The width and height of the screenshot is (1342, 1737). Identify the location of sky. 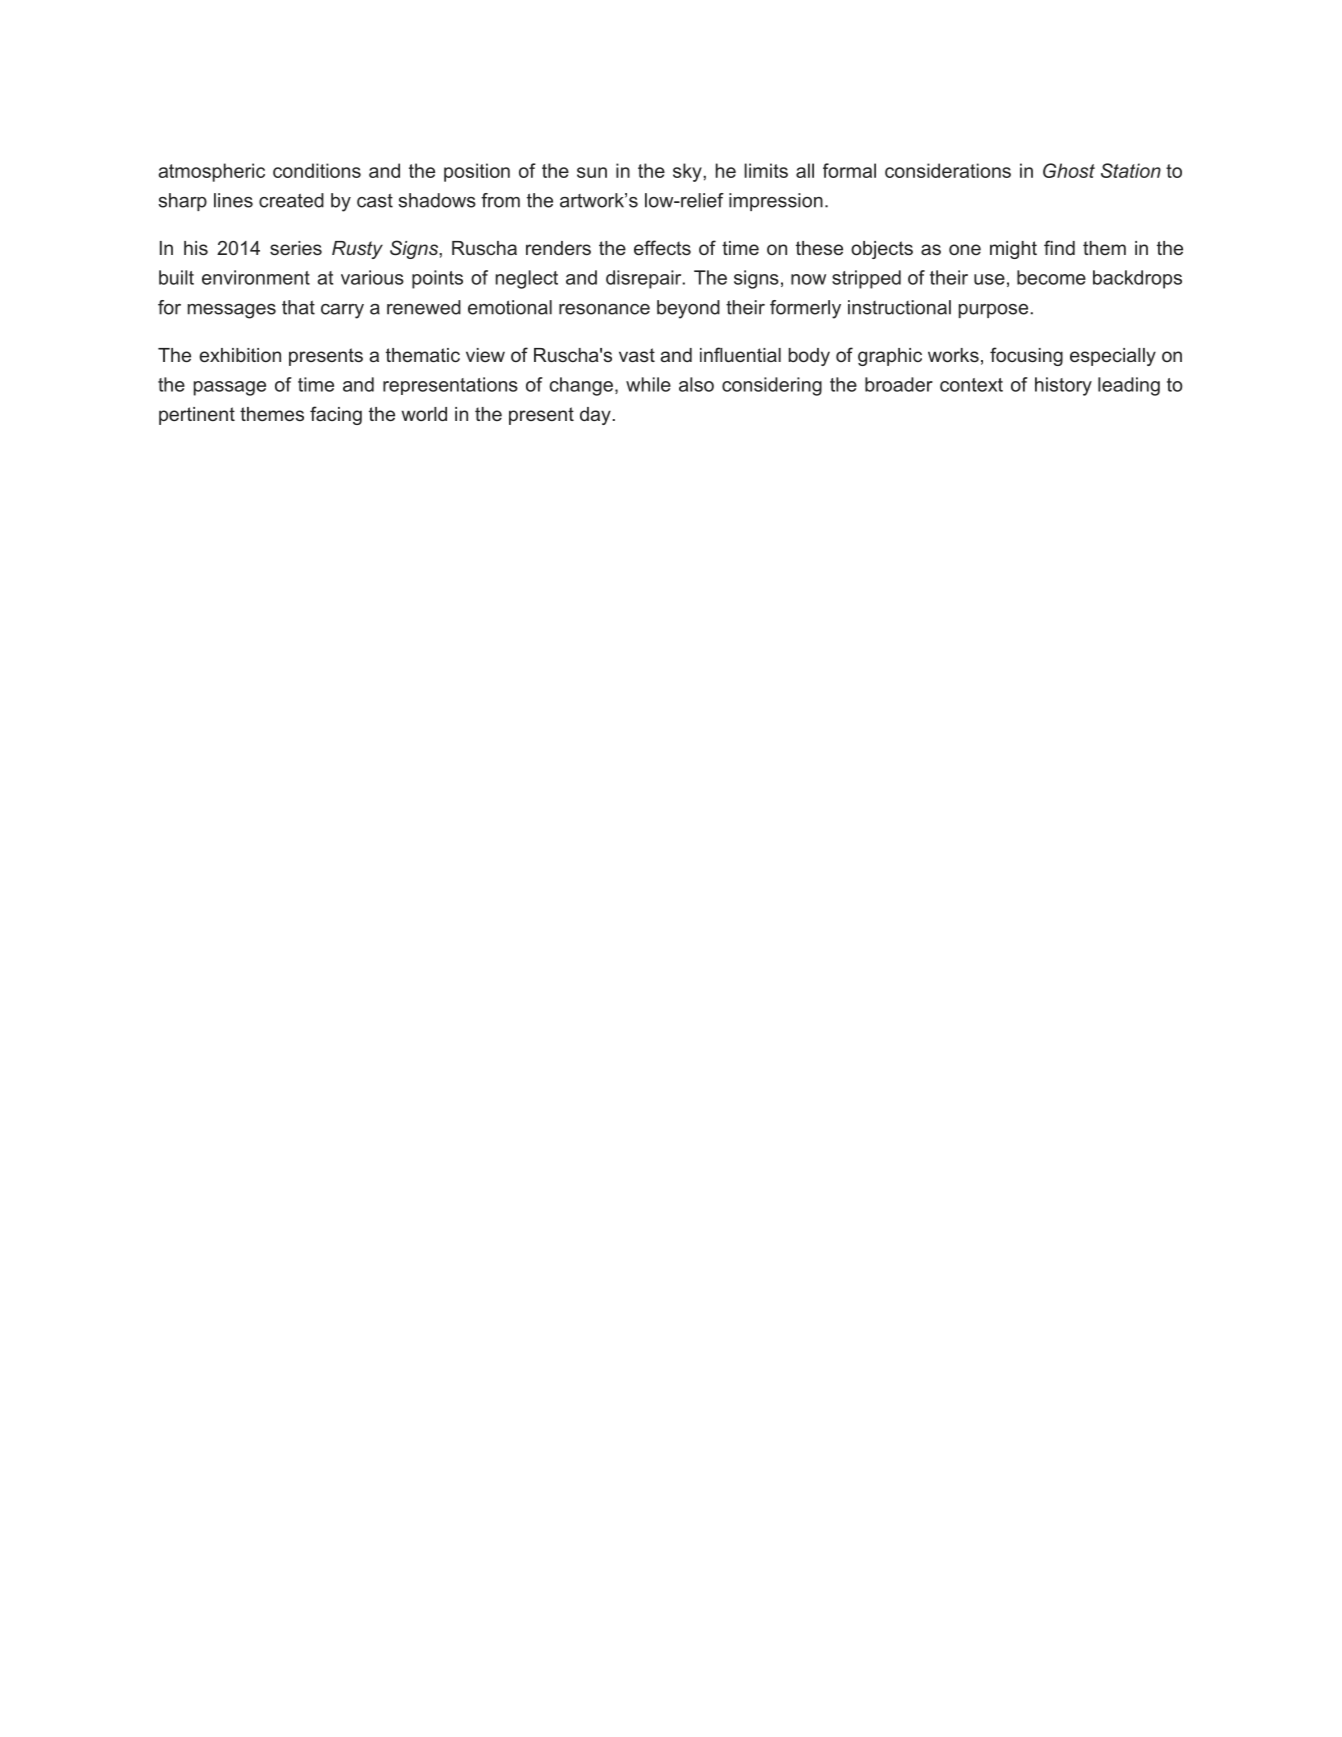
(688, 172).
